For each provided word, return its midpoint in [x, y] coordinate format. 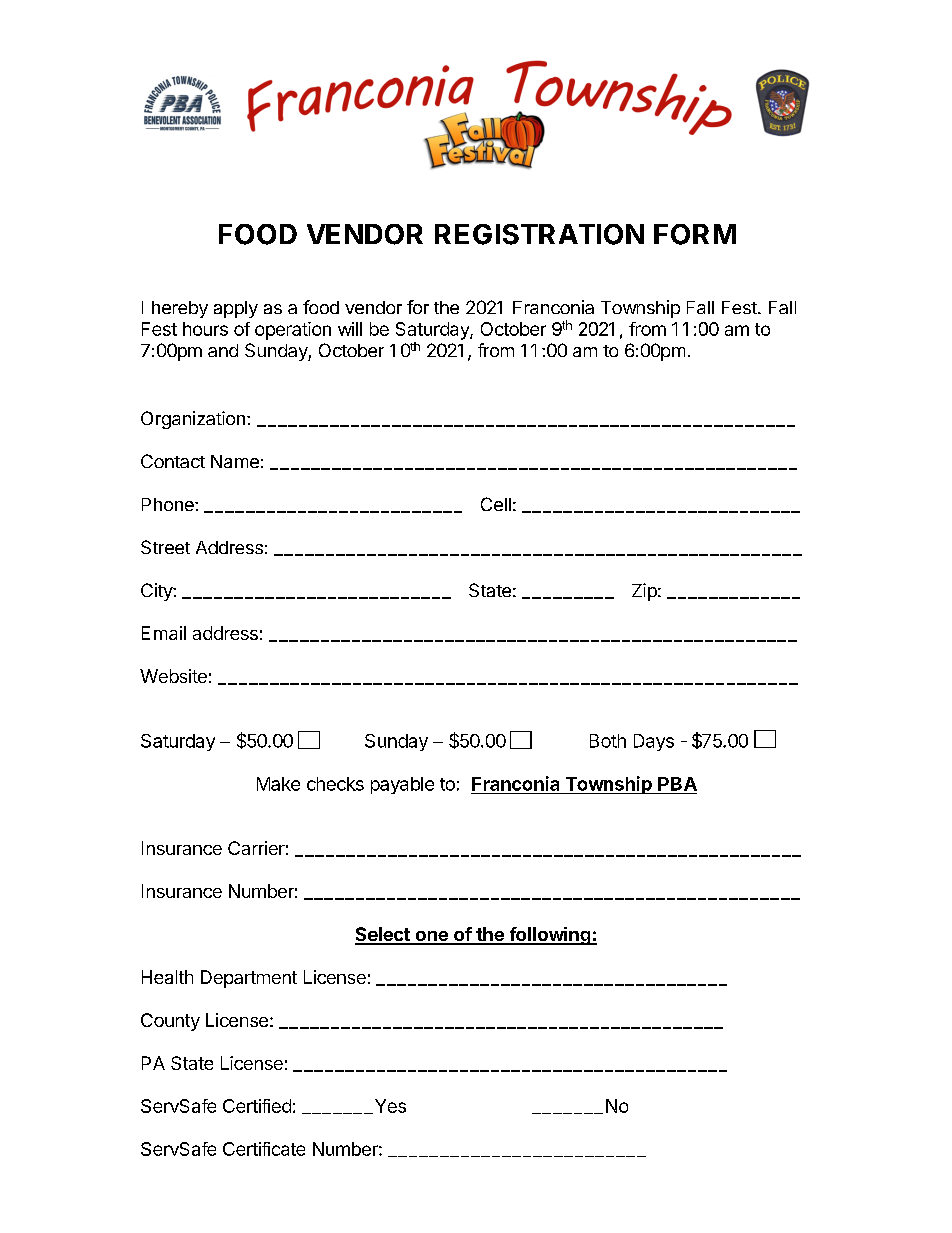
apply [236, 309]
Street [165, 547]
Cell [496, 504]
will [350, 329]
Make [278, 784]
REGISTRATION [539, 234]
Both [608, 741]
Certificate [264, 1149]
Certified [257, 1106]
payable [402, 785]
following [550, 936]
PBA [677, 784]
